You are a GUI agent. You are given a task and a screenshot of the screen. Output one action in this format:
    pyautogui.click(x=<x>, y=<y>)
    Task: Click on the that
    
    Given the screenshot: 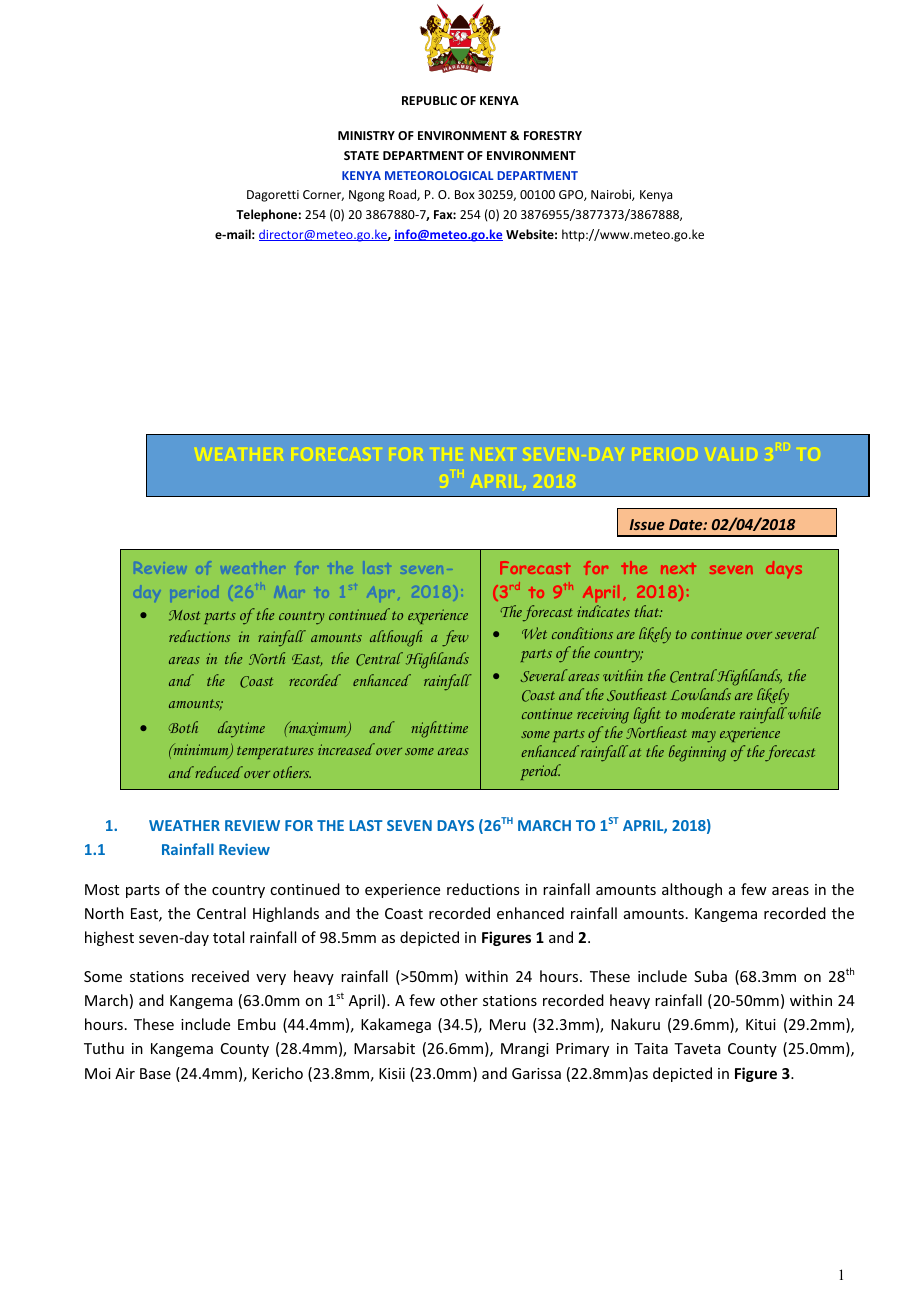 What is the action you would take?
    pyautogui.click(x=648, y=611)
